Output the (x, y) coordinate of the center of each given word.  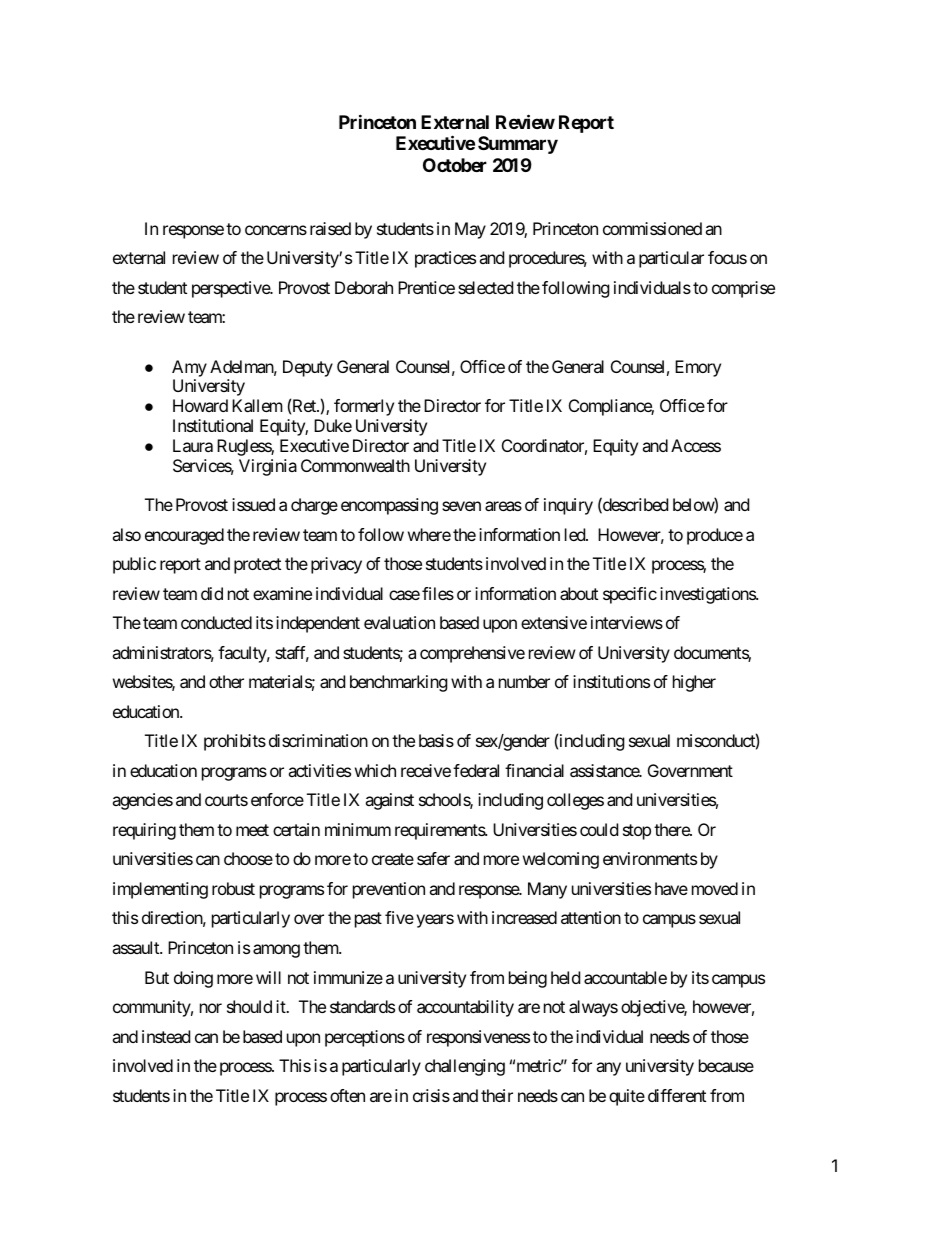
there (672, 829)
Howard (200, 405)
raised (330, 228)
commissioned (652, 228)
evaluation (399, 622)
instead (166, 1036)
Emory (698, 368)
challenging (465, 1067)
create (393, 859)
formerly (364, 407)
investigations (708, 595)
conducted (216, 622)
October (455, 165)
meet (252, 830)
